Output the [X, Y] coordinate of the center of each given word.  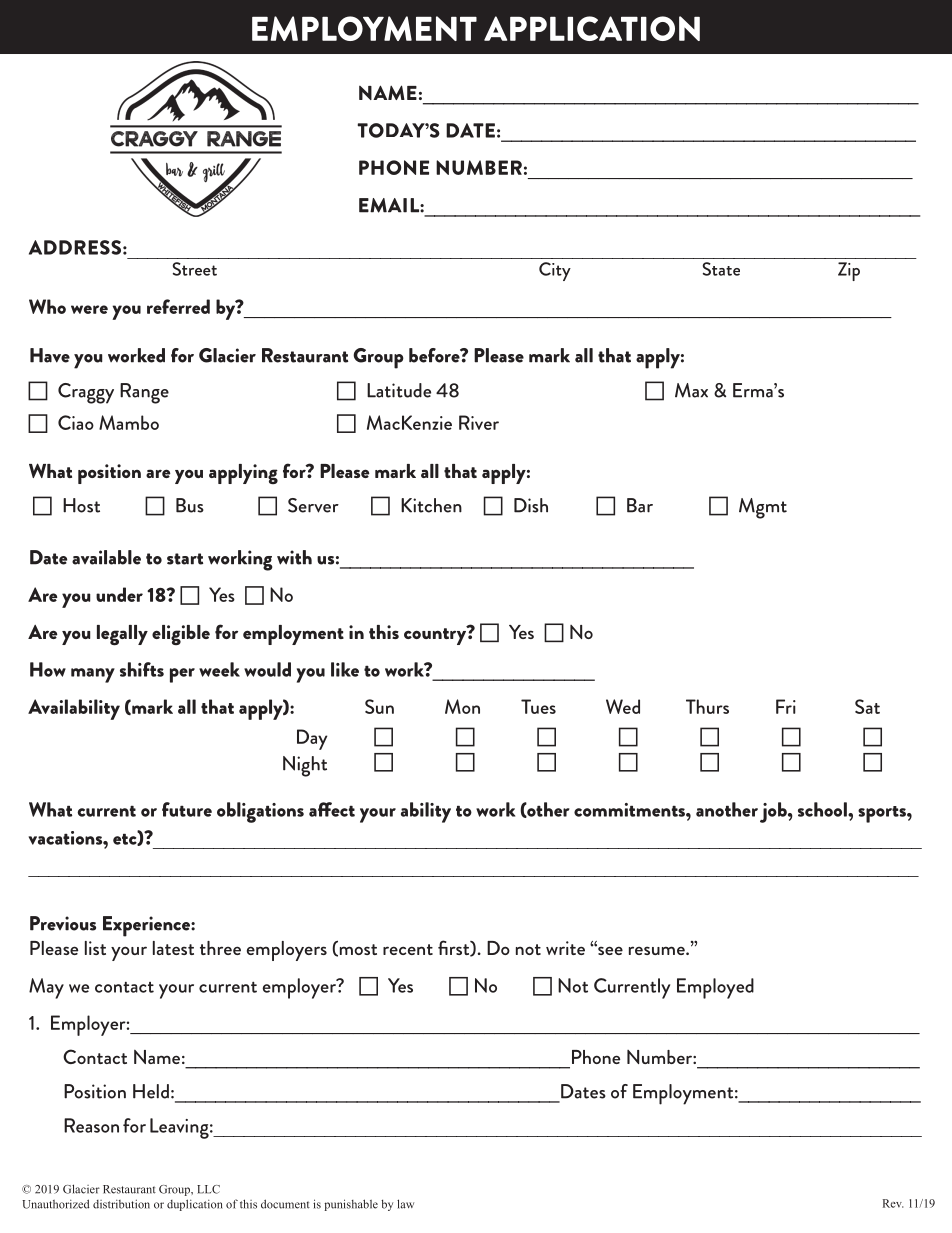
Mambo [129, 422]
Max [691, 390]
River [479, 422]
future [187, 809]
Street [194, 269]
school [823, 809]
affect [332, 809]
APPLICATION [592, 28]
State [721, 269]
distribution [121, 1204]
